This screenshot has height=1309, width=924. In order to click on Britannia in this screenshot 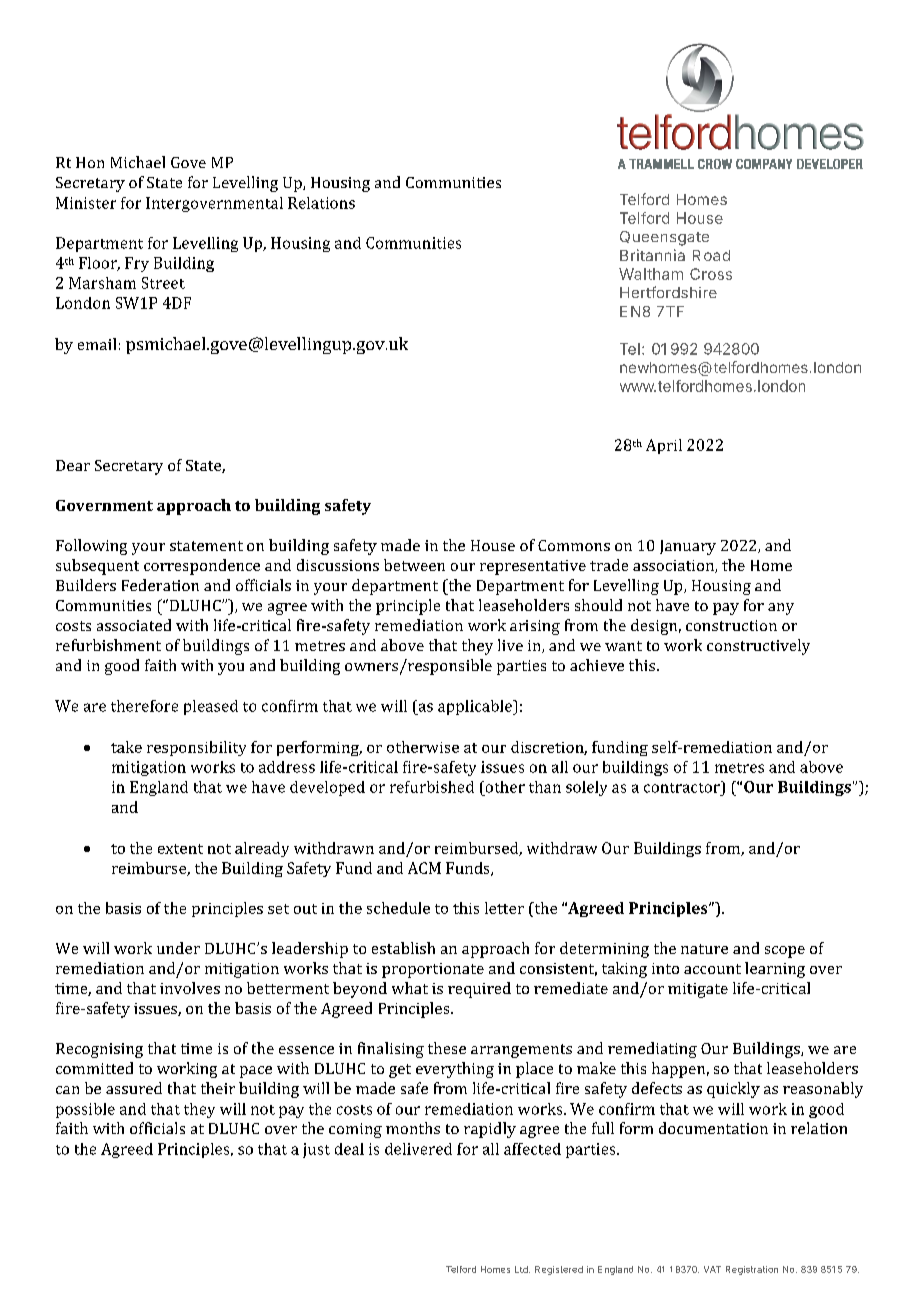, I will do `click(652, 255)`.
